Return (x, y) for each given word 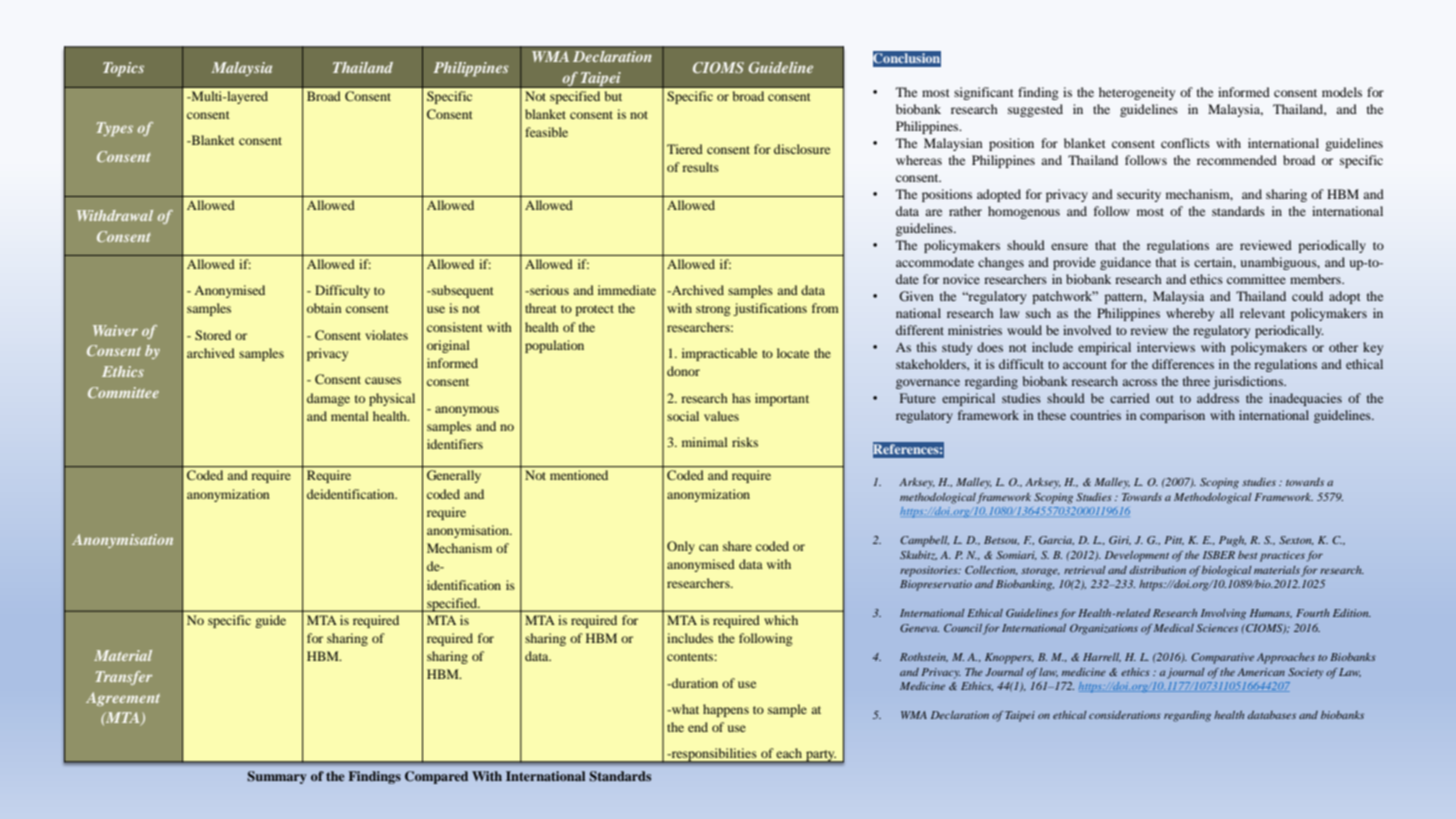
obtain (324, 308)
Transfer (124, 678)
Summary (277, 777)
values (721, 416)
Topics (123, 69)
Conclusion (907, 58)
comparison (1172, 416)
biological (1227, 571)
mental (350, 416)
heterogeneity (1137, 93)
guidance (1125, 263)
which (781, 620)
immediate (627, 290)
